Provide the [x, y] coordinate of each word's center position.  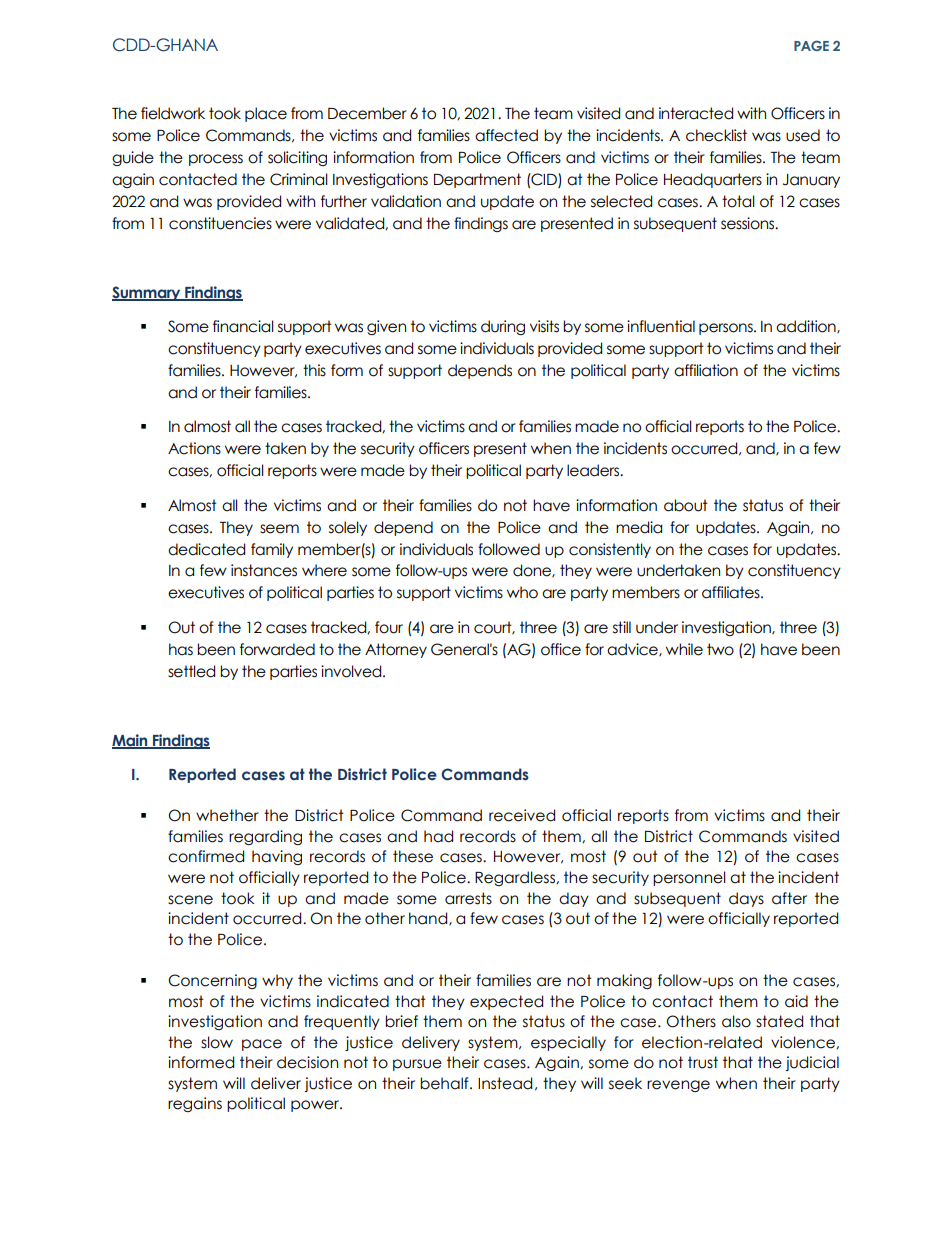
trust [703, 1062]
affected [506, 135]
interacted [696, 113]
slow [217, 1042]
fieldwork [173, 113]
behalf [445, 1083]
